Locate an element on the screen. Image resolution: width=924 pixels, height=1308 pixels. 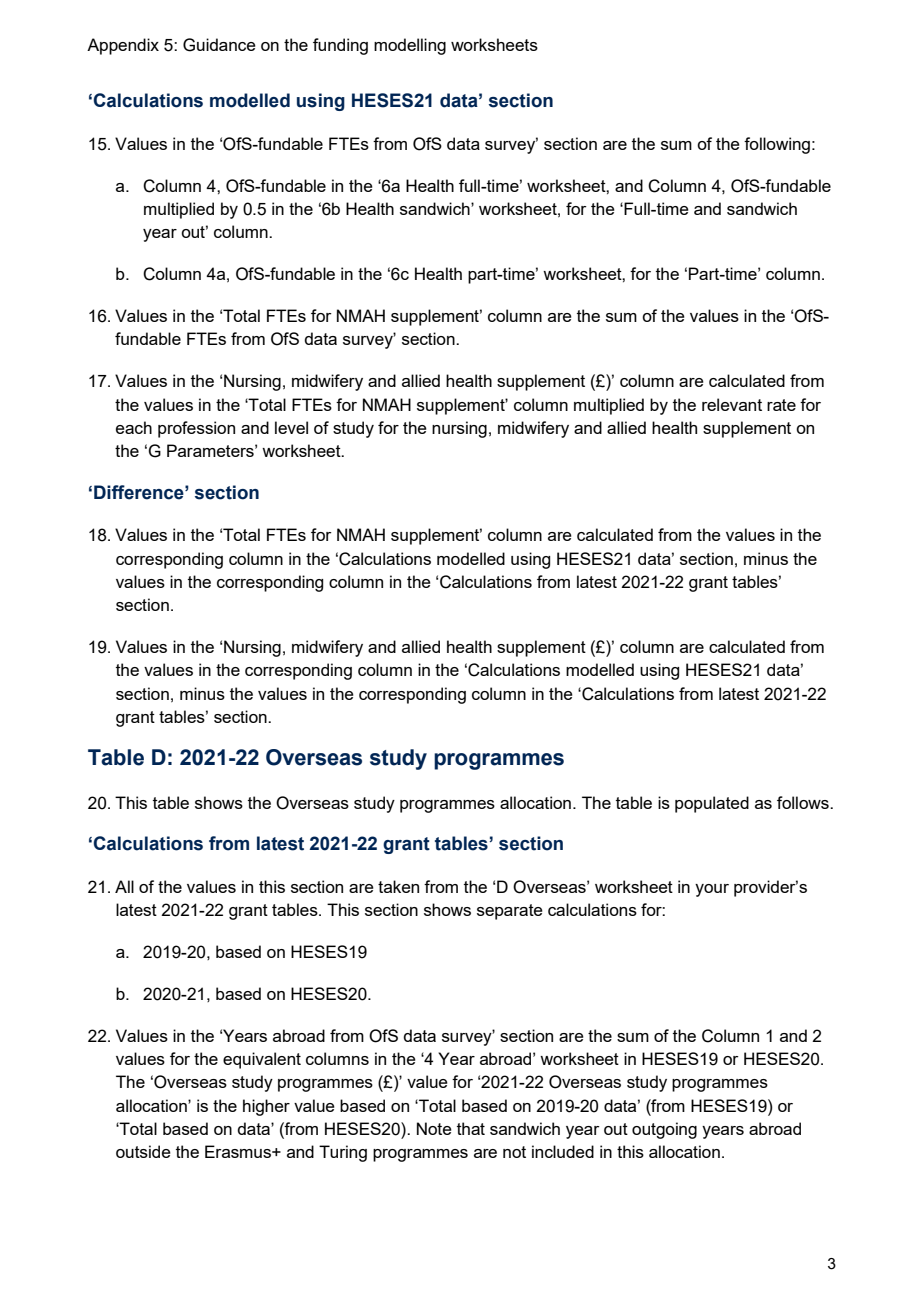
outgoing is located at coordinates (664, 1130).
